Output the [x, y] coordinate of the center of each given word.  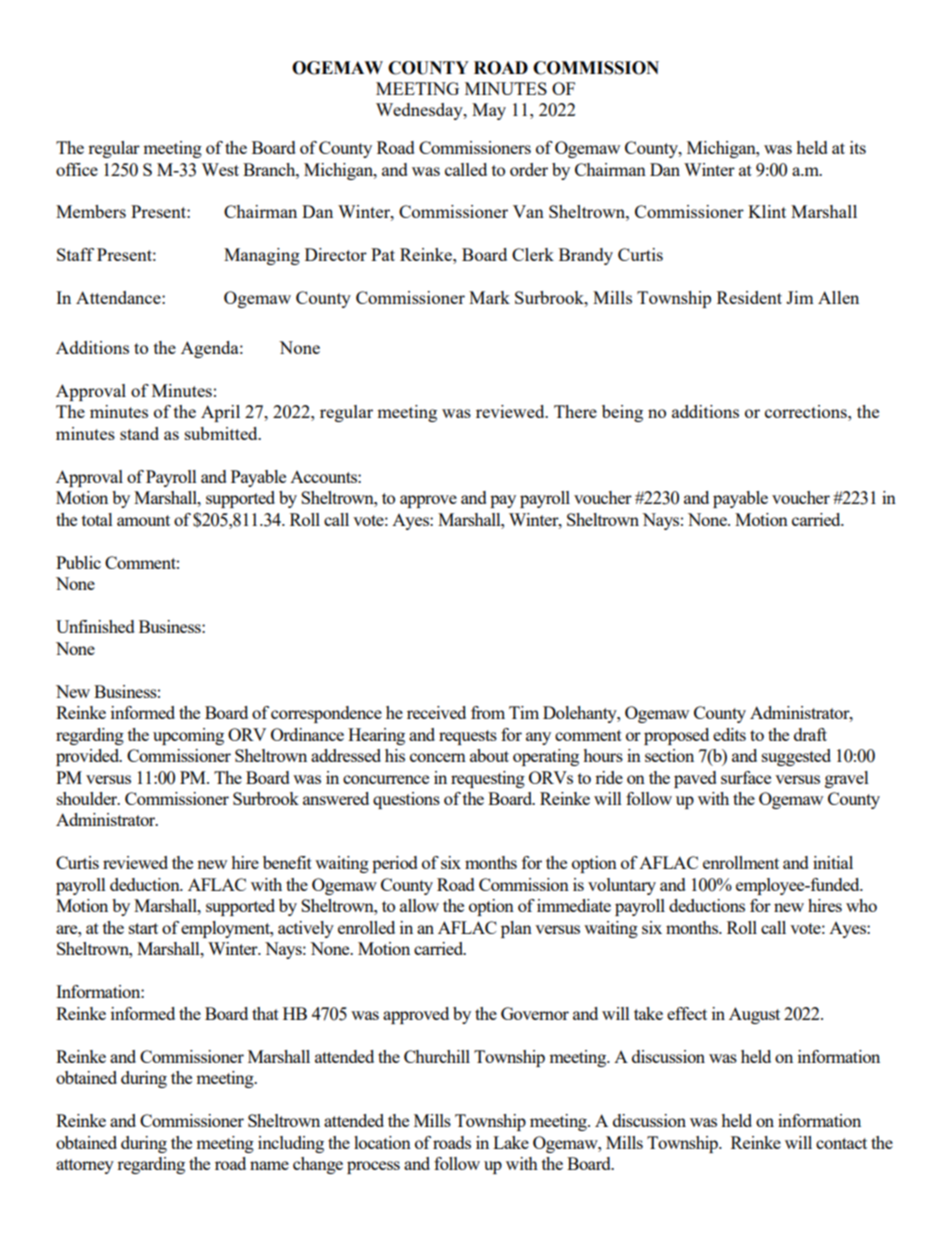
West [220, 169]
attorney [85, 1166]
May [489, 111]
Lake [511, 1142]
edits [729, 734]
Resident [749, 297]
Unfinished [95, 626]
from [488, 712]
